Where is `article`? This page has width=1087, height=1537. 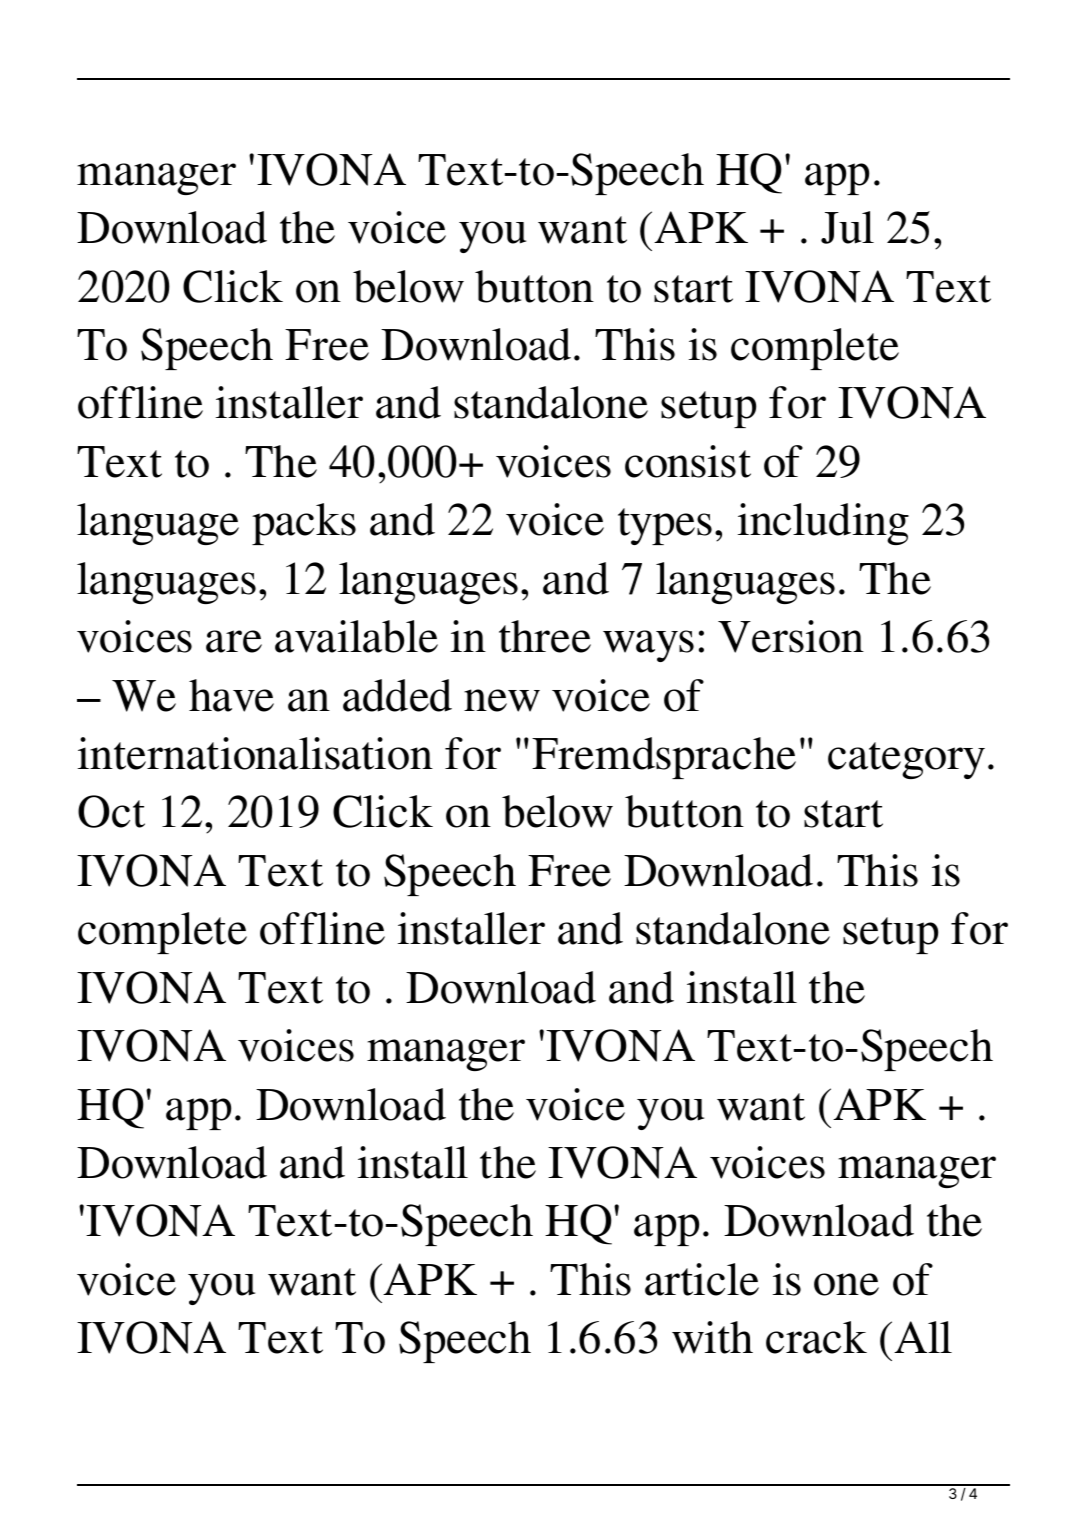
article is located at coordinates (702, 1279).
